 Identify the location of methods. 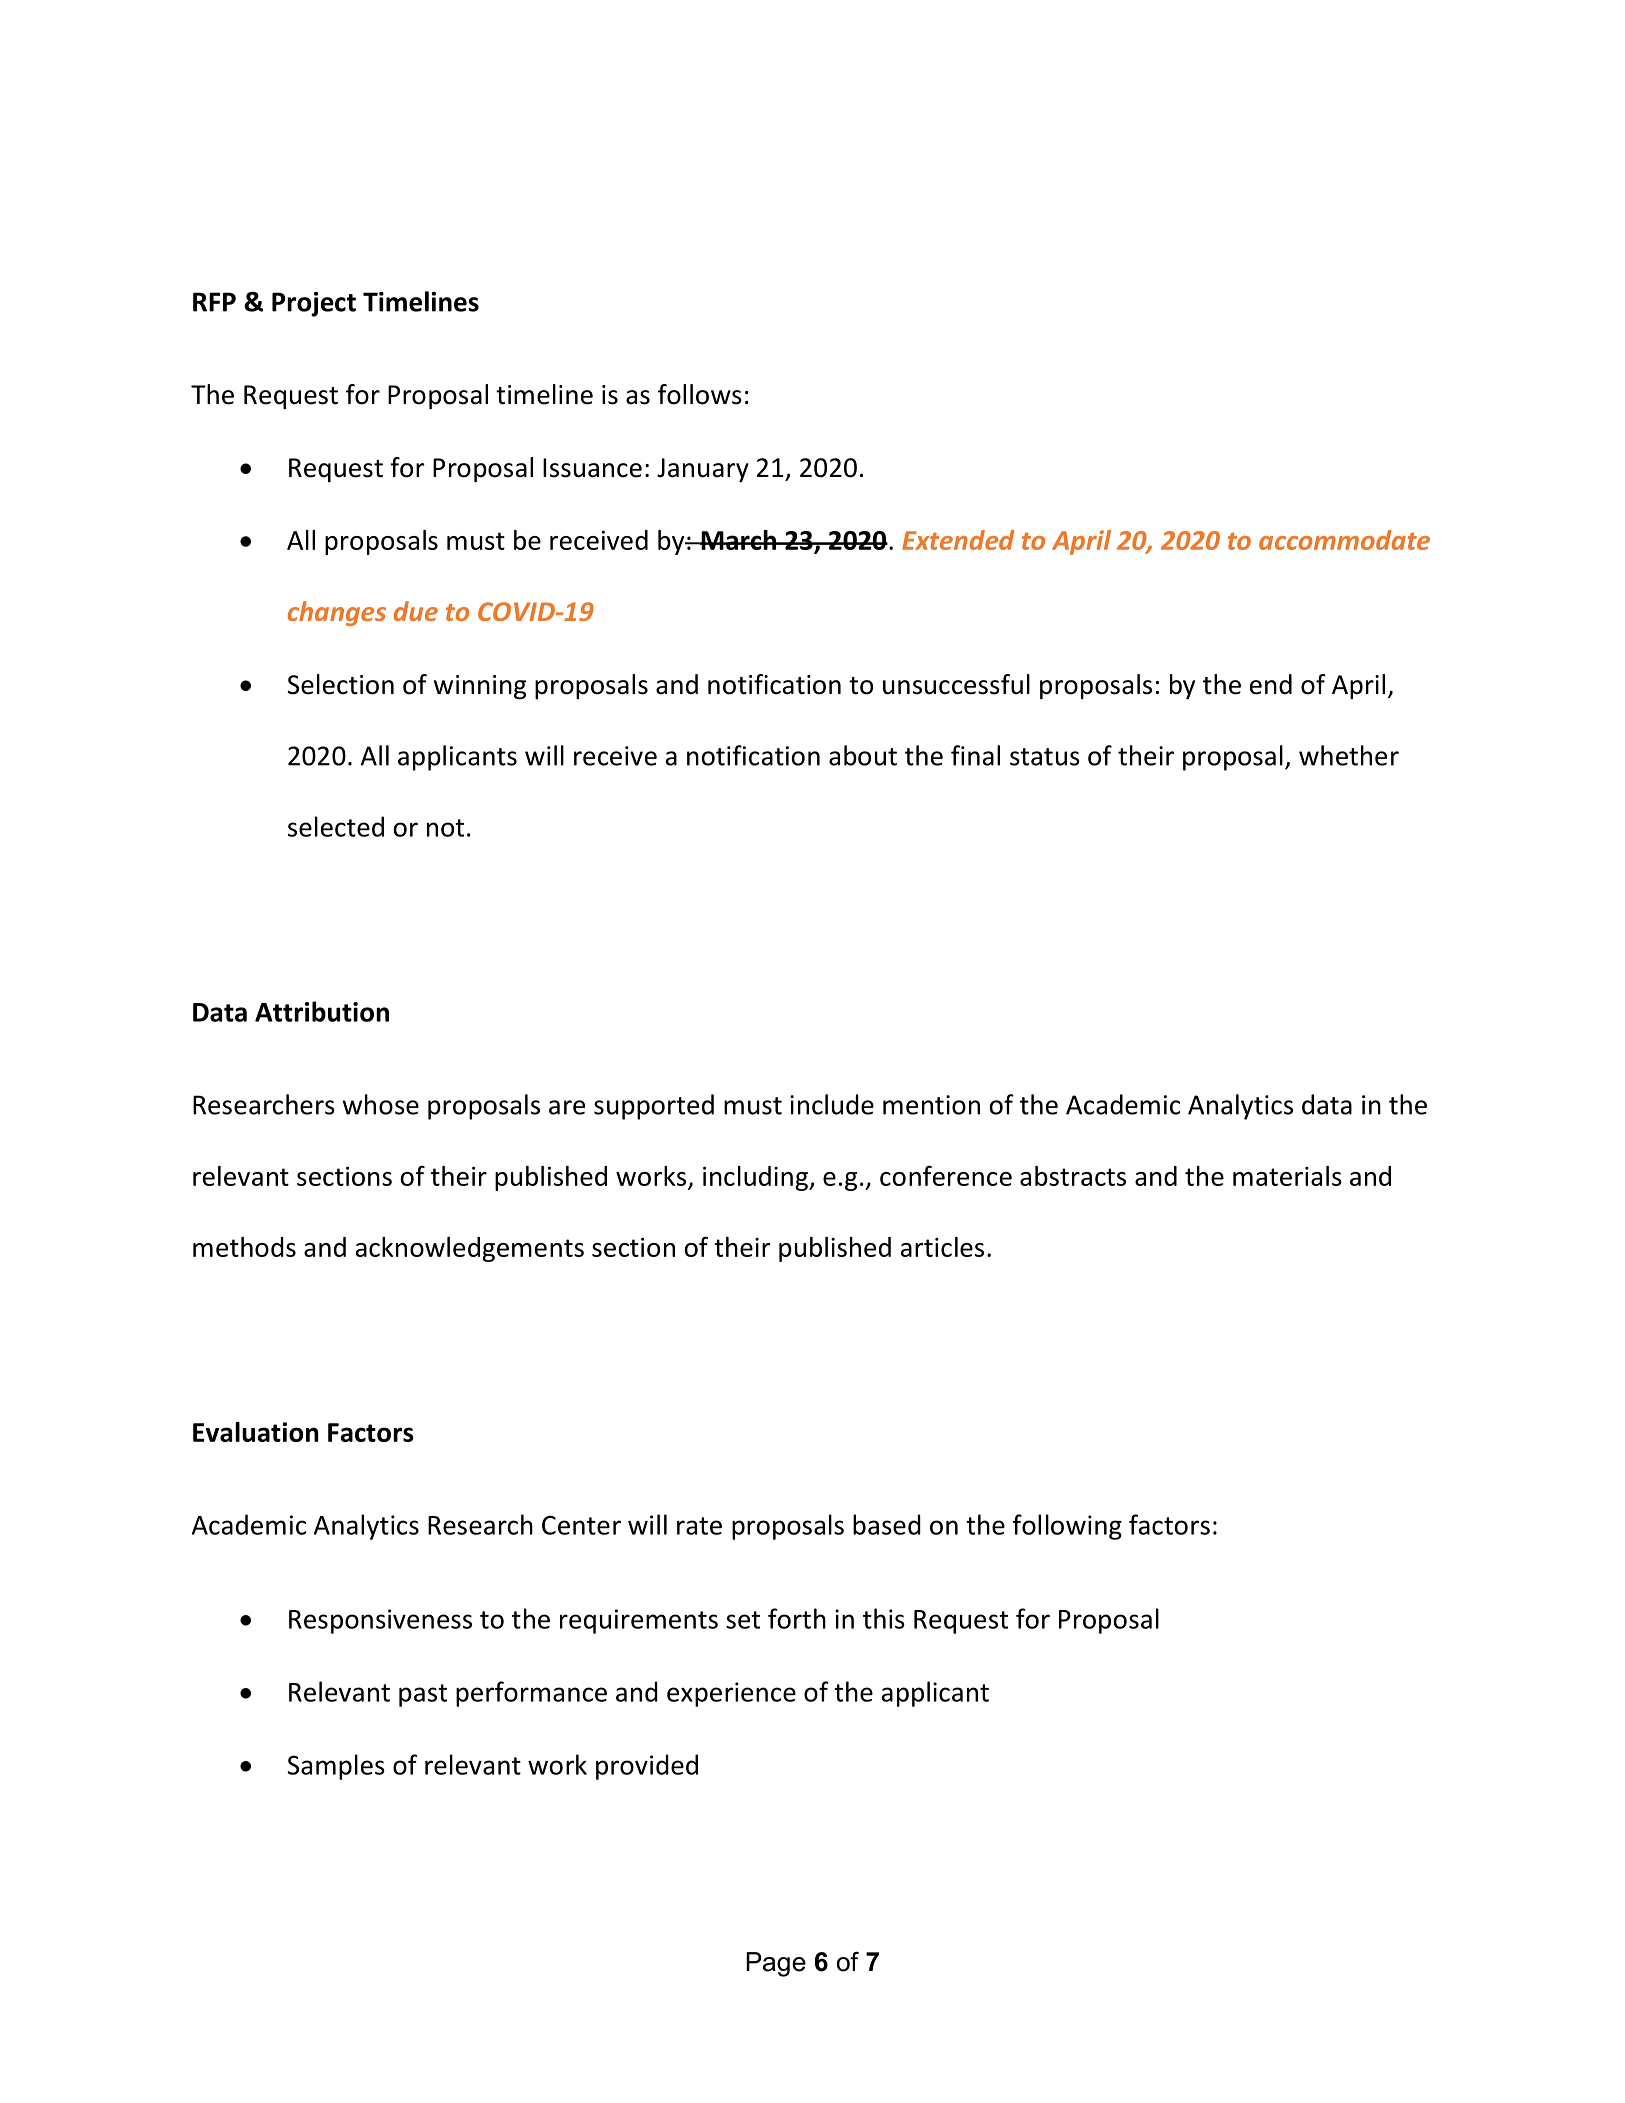
(244, 1247).
